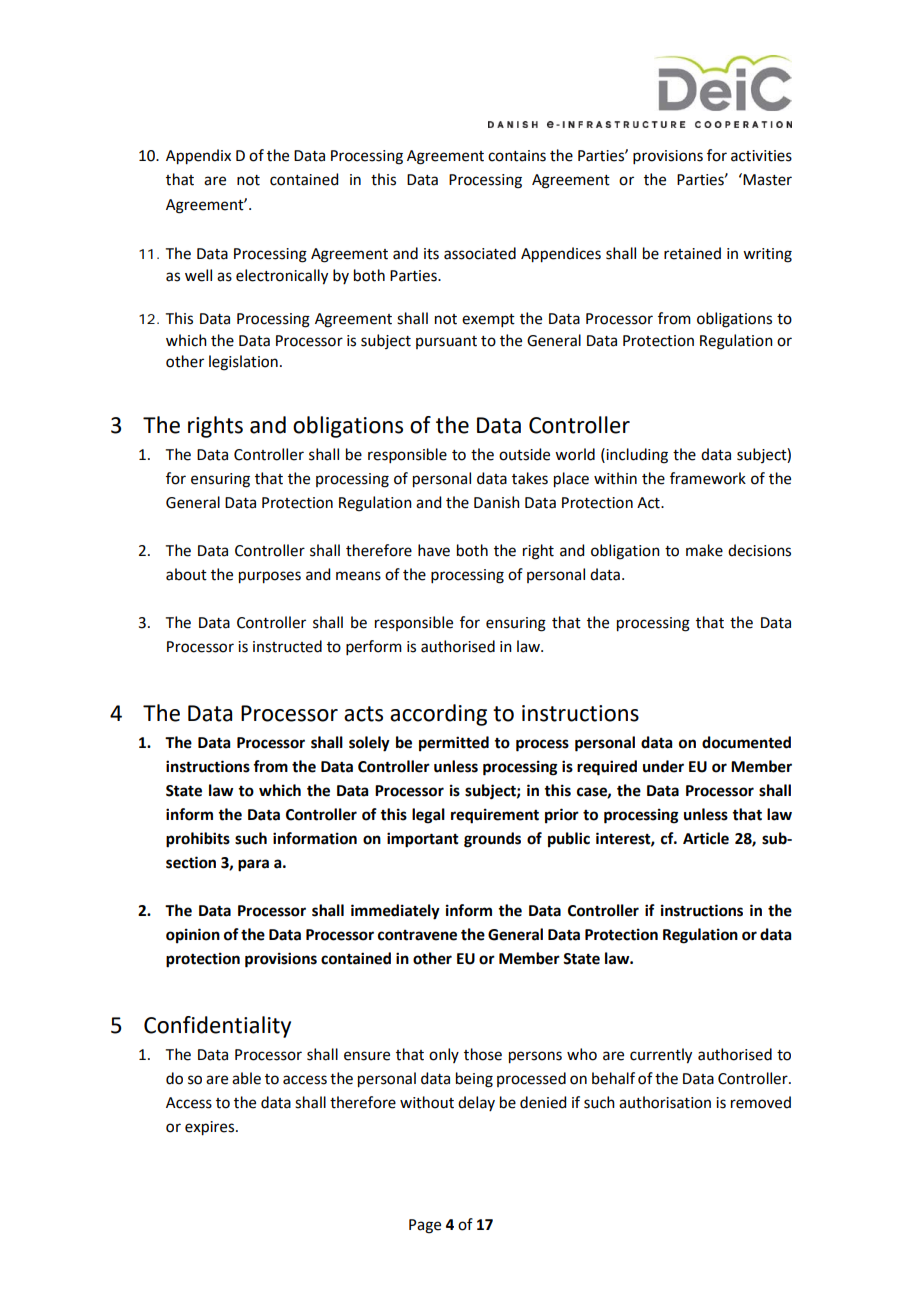  I want to click on according, so click(438, 715).
